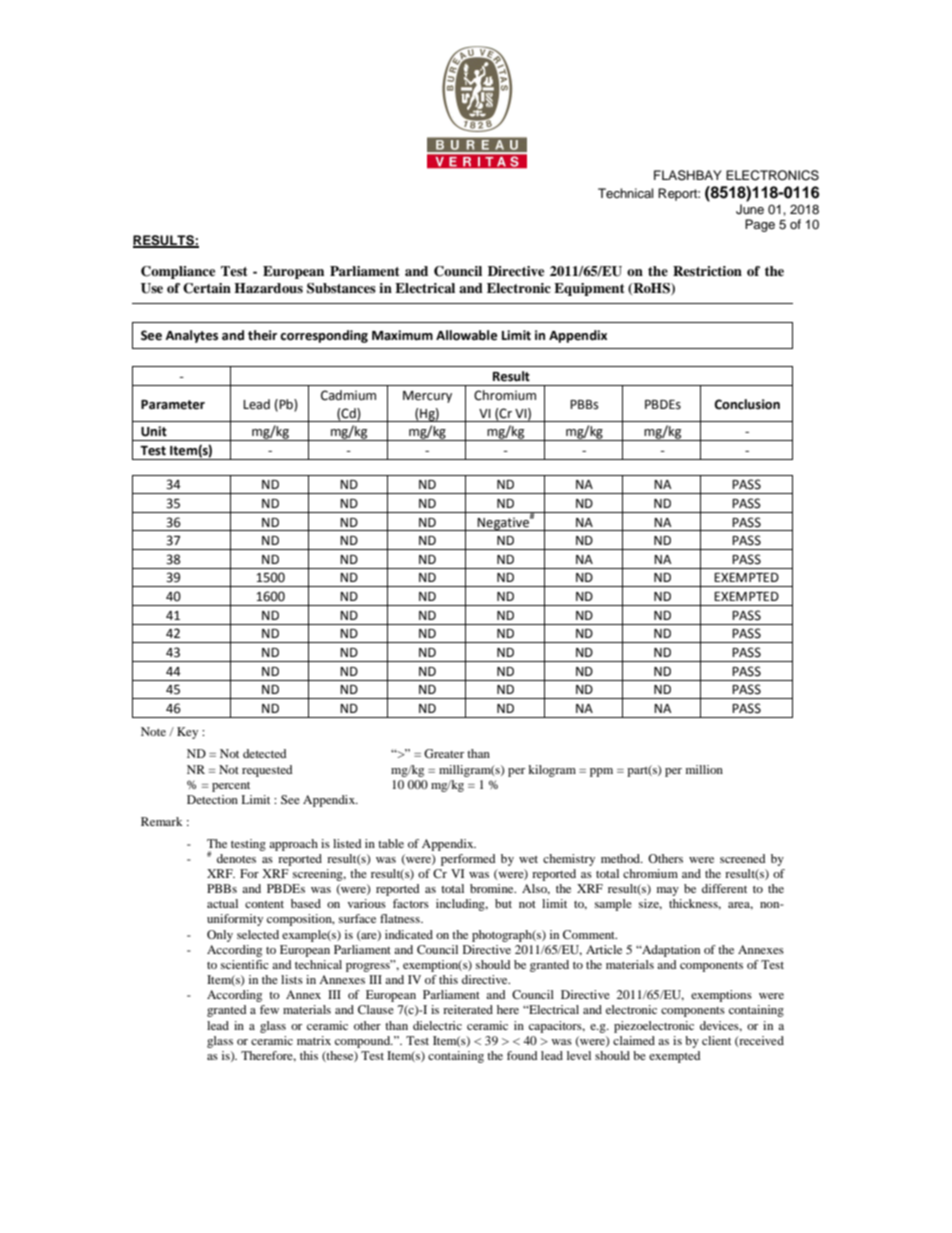  Describe the element at coordinates (716, 1040) in the screenshot. I see `client` at that location.
